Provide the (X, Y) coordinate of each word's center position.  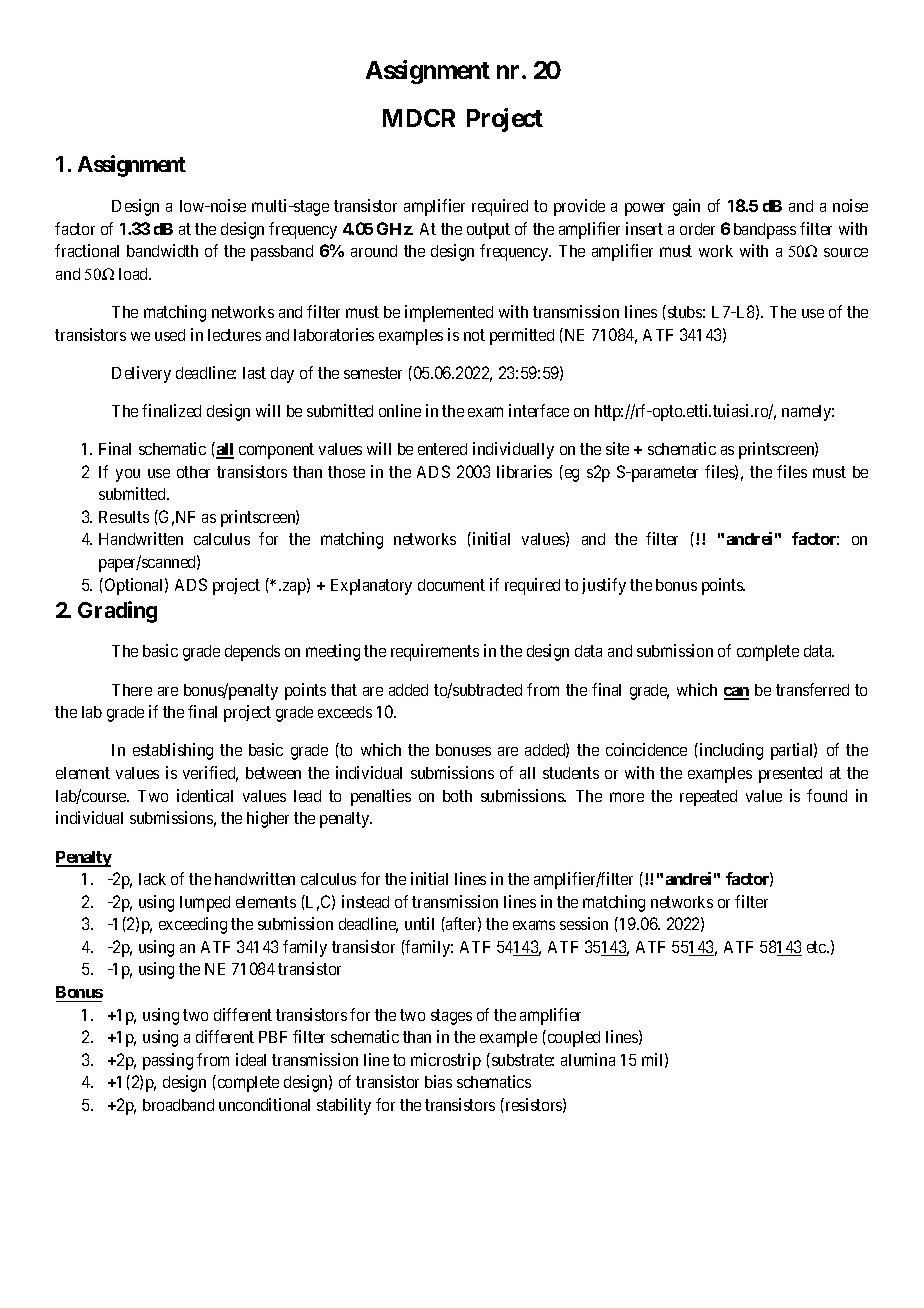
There (132, 690)
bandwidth (162, 250)
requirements (435, 652)
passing (168, 1061)
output (488, 231)
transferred (812, 689)
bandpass (765, 231)
